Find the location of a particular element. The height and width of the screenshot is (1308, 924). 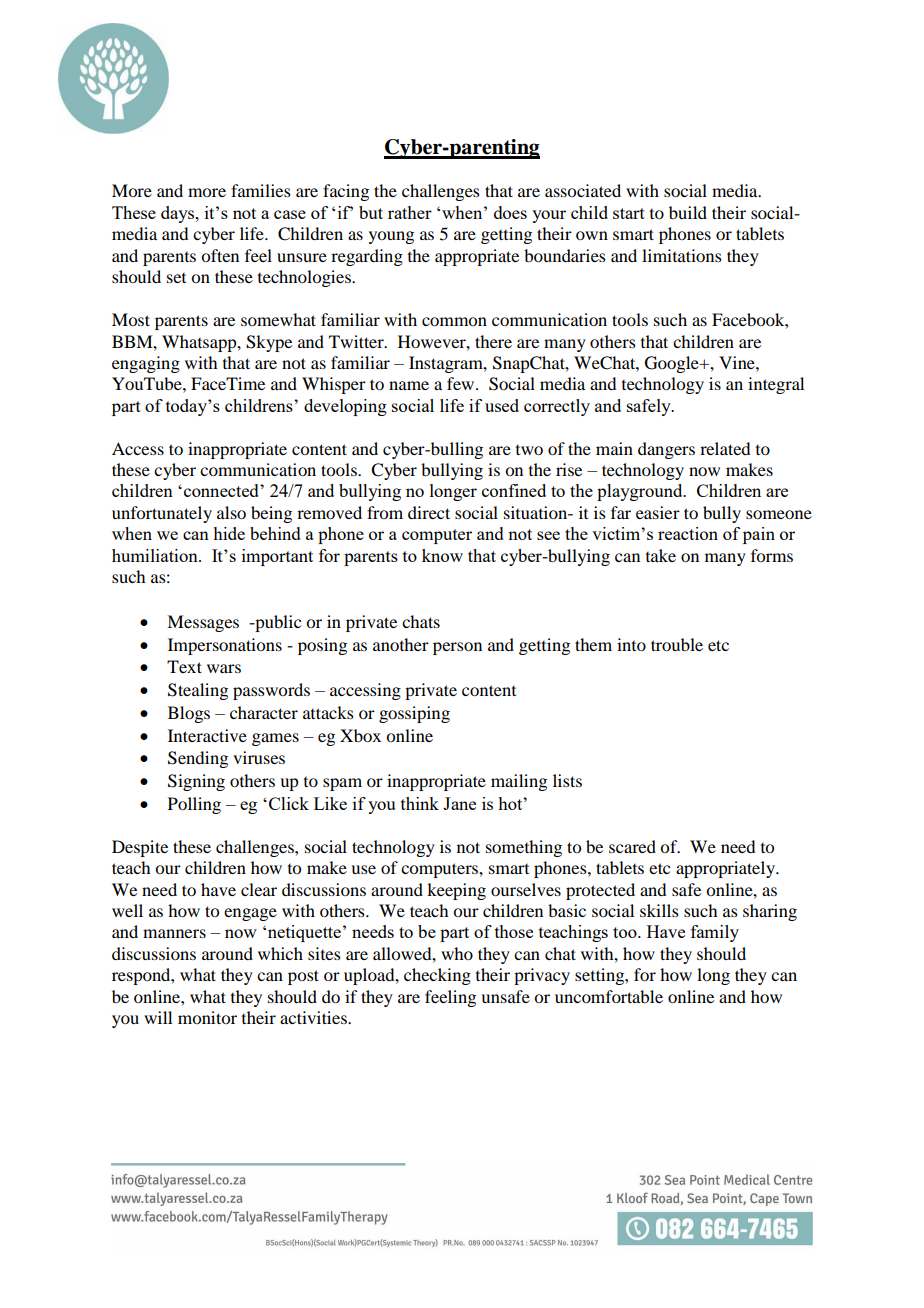

checking is located at coordinates (437, 976).
